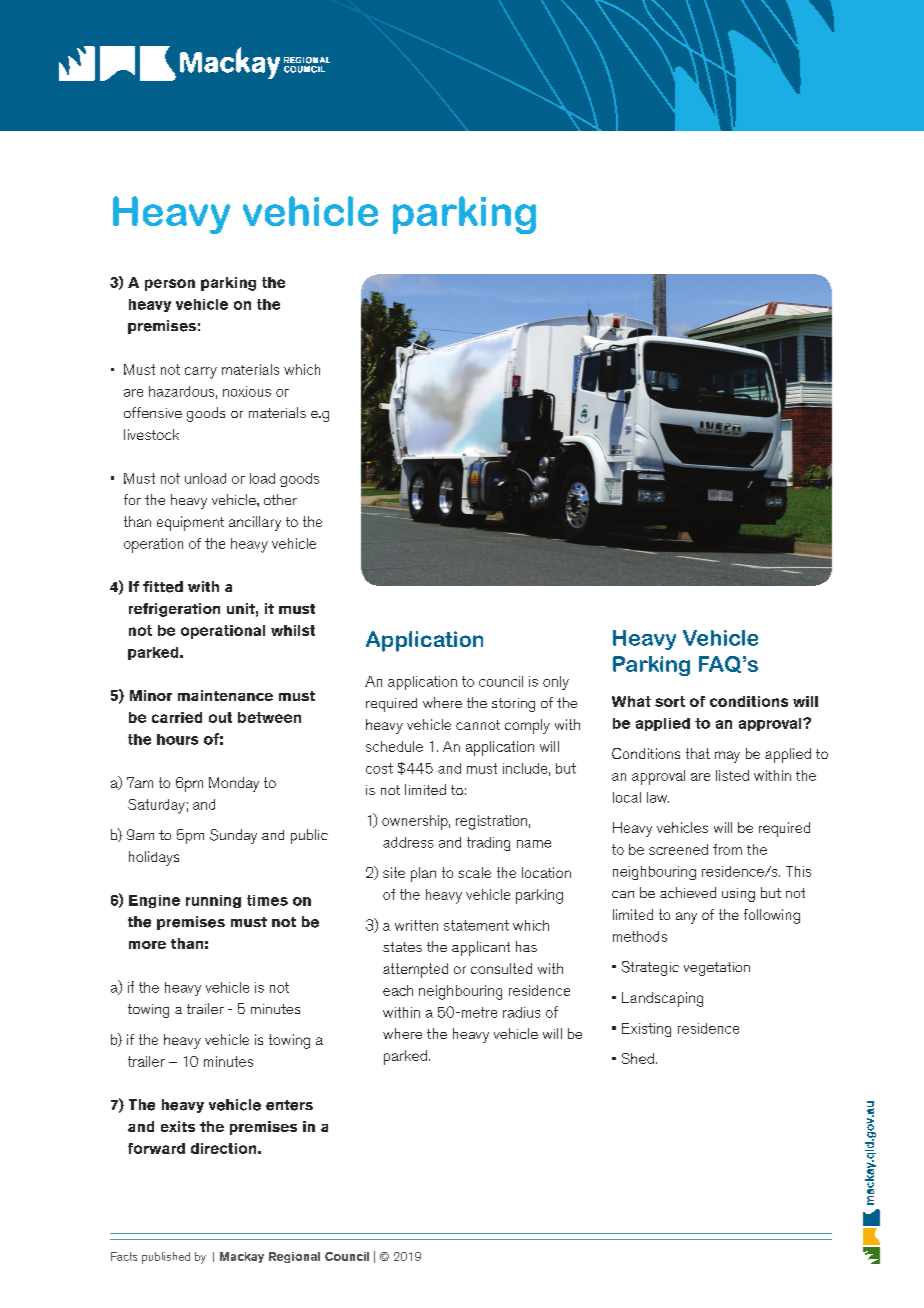 This document has width=924, height=1308. What do you see at coordinates (280, 499) in the document?
I see `other` at bounding box center [280, 499].
